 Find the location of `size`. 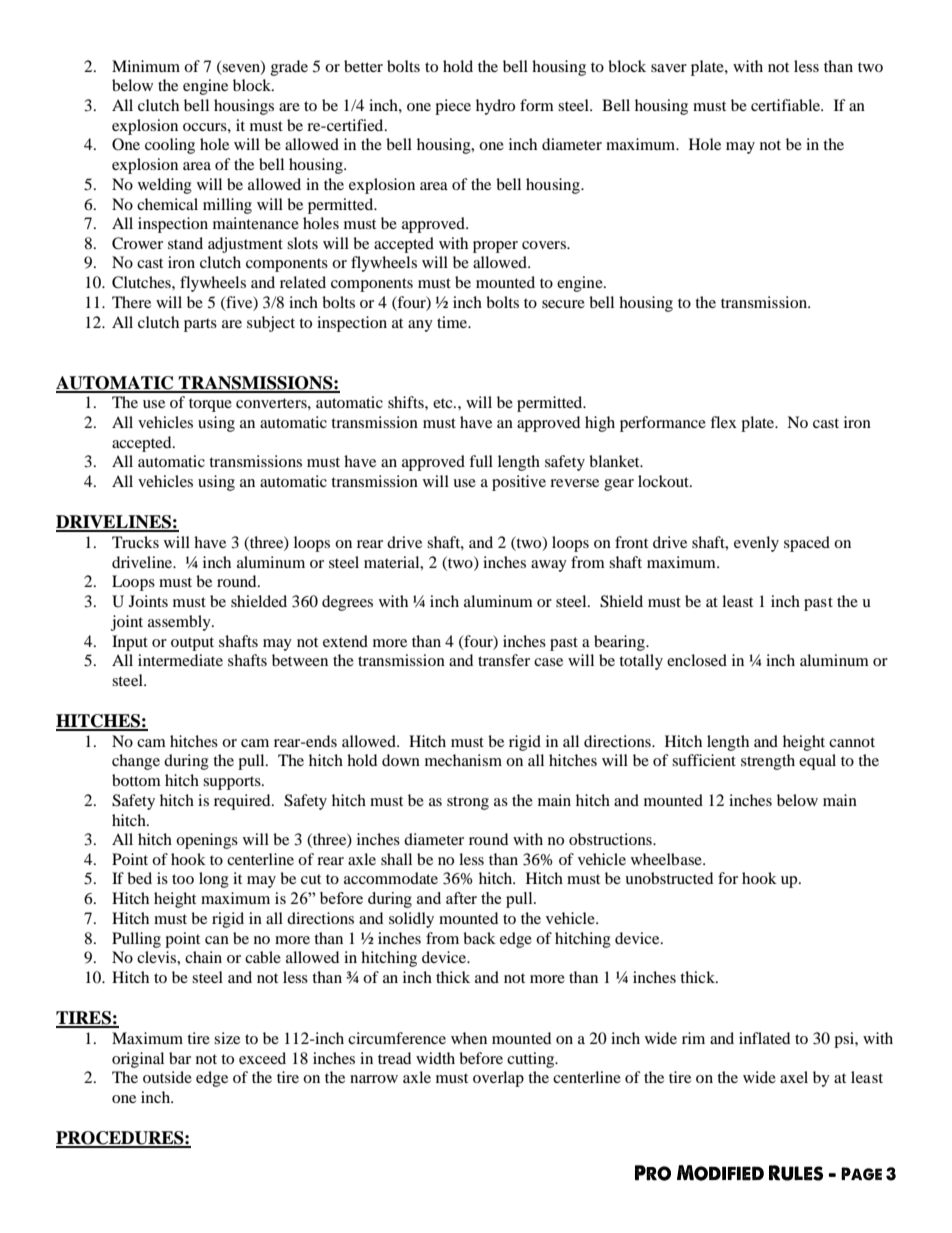

size is located at coordinates (227, 1038).
